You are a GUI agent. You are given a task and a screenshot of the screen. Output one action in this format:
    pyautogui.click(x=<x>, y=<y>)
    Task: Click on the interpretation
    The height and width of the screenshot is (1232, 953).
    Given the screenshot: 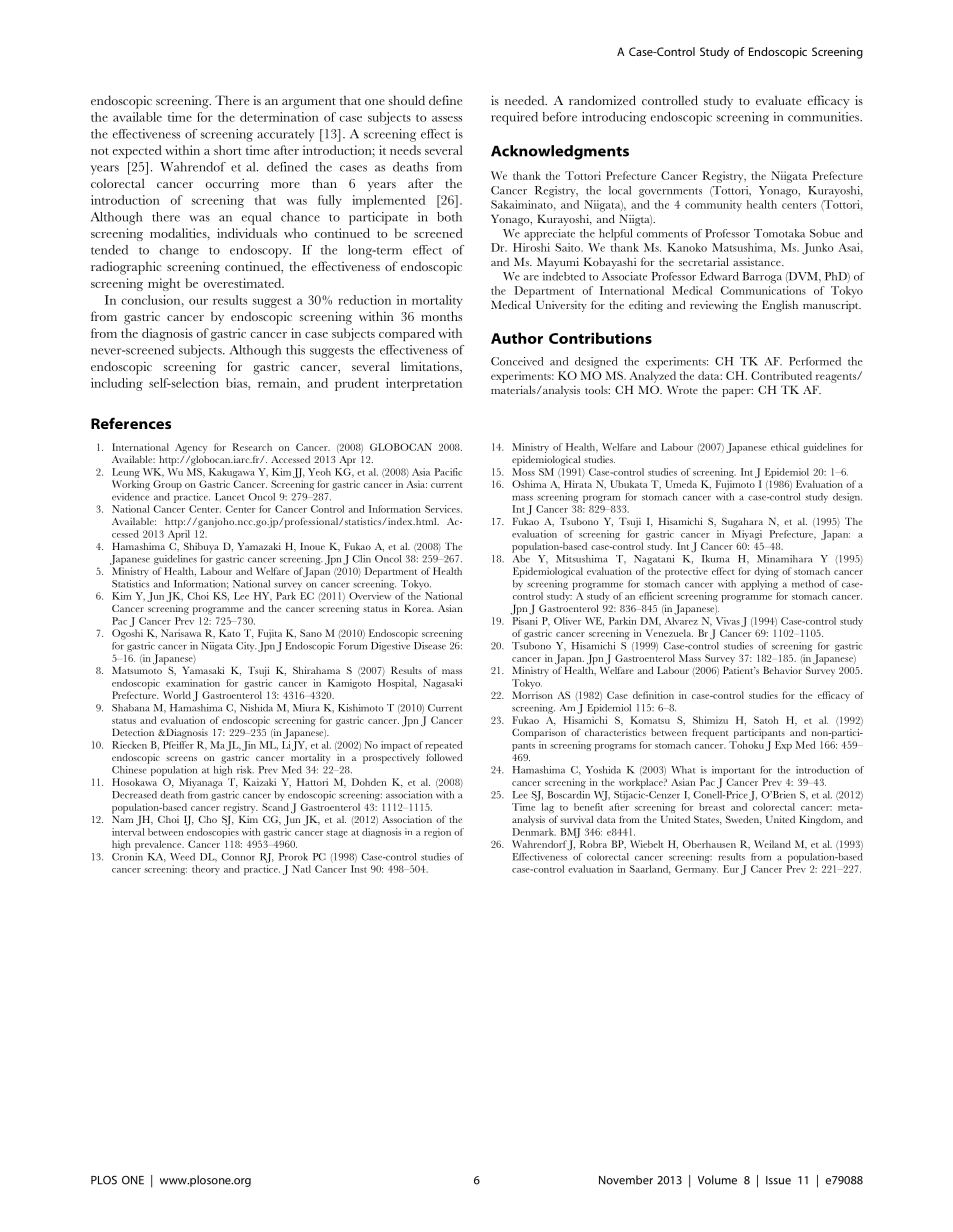 What is the action you would take?
    pyautogui.click(x=424, y=384)
